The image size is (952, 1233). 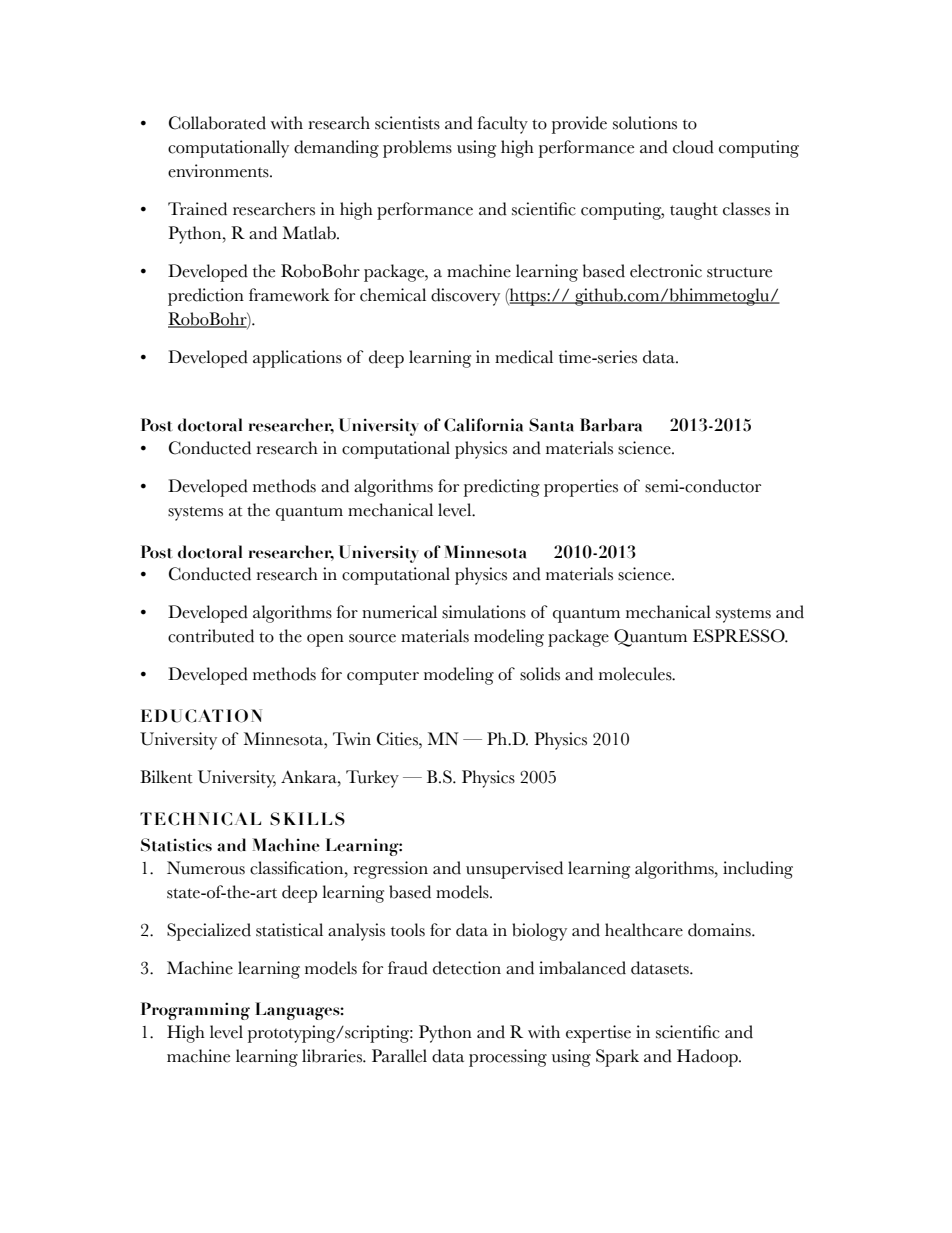 I want to click on faculty, so click(x=502, y=125).
